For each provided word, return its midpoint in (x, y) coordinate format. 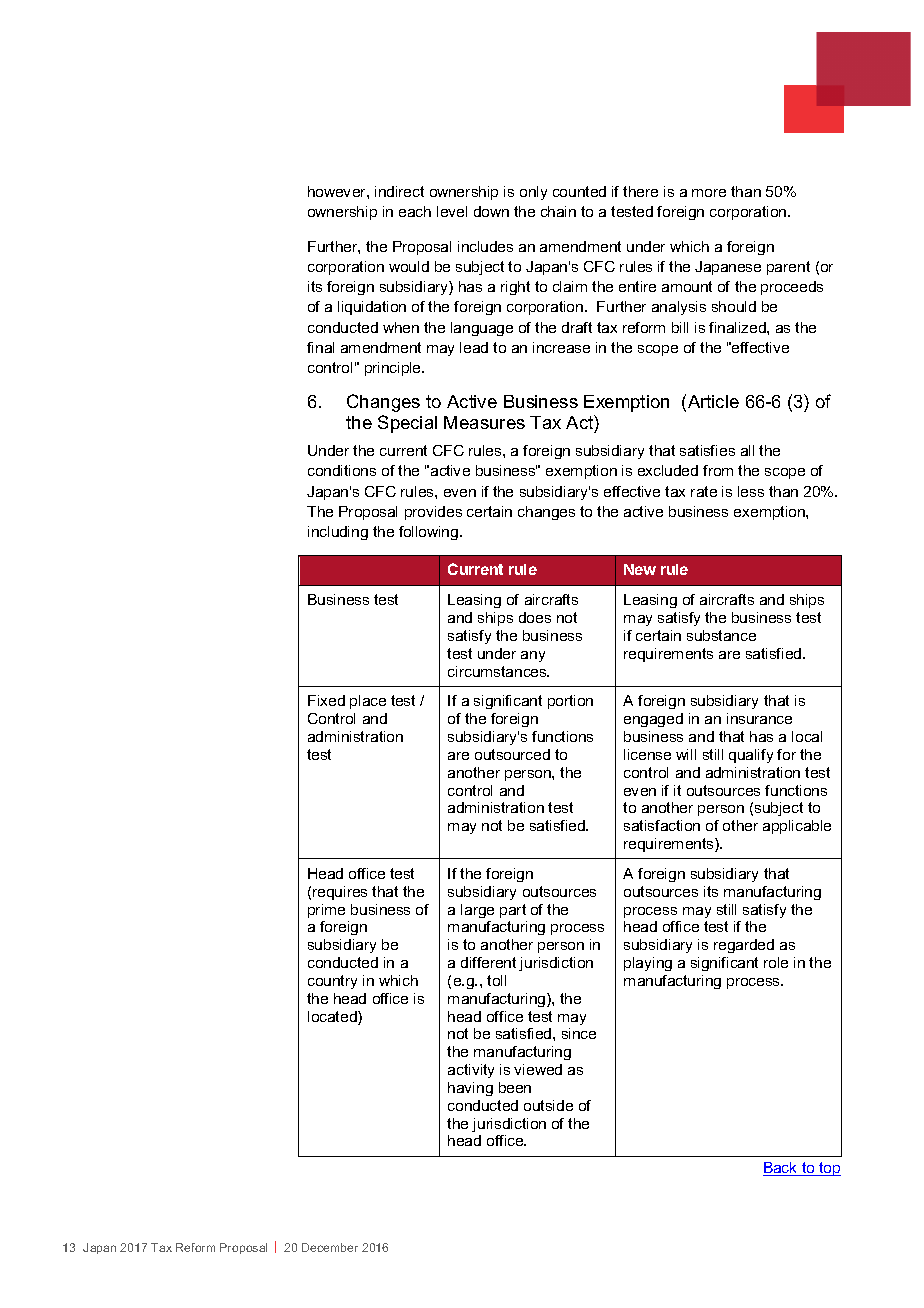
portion (570, 702)
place (368, 702)
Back (781, 1169)
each (415, 211)
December (330, 1247)
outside (548, 1105)
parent (788, 268)
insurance (759, 718)
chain (558, 211)
